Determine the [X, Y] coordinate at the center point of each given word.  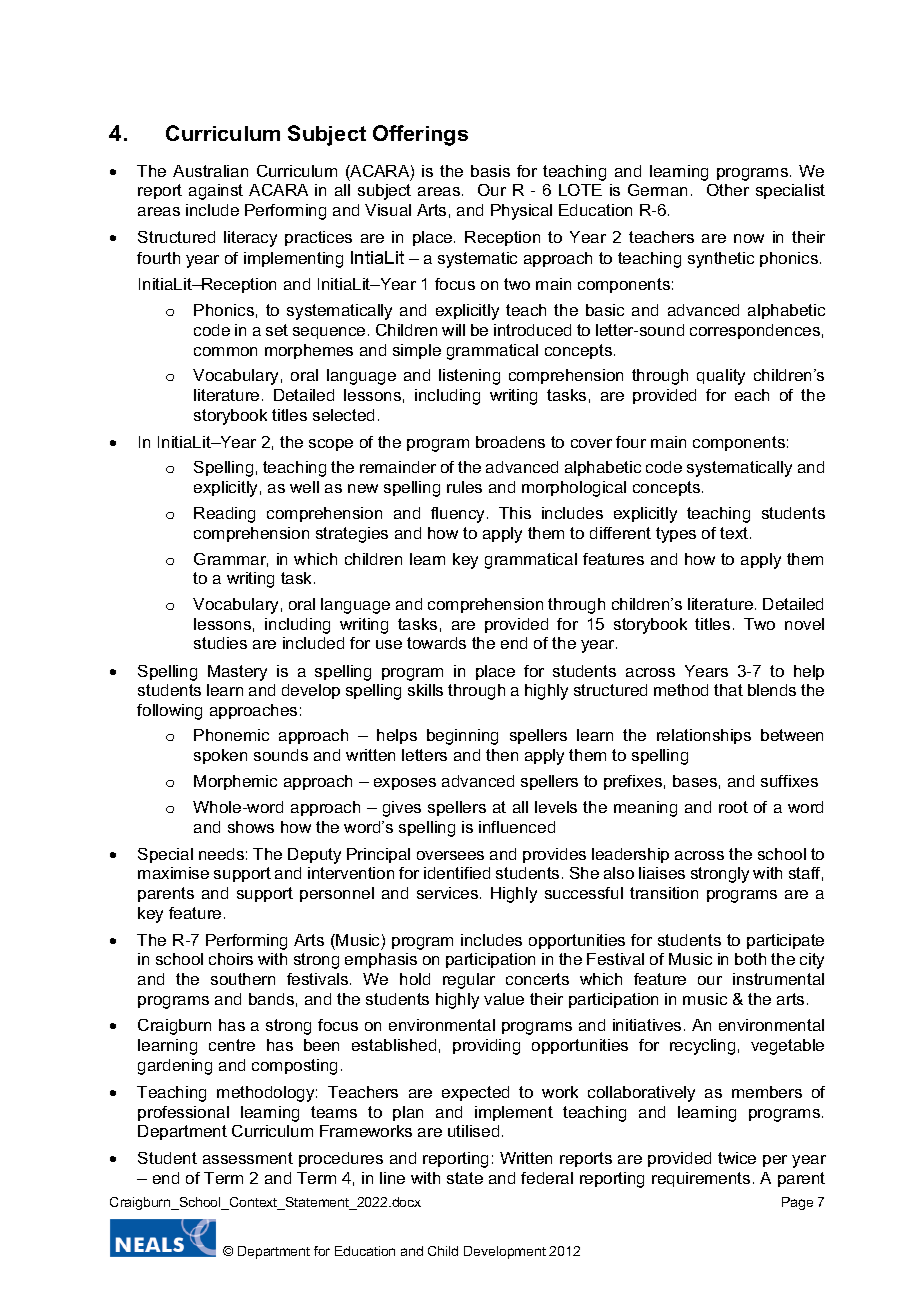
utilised [473, 1131]
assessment [248, 1158]
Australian [210, 171]
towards [436, 643]
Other [728, 190]
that [728, 690]
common [225, 351]
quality [721, 377]
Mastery [237, 673]
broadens [510, 442]
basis [490, 171]
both [750, 959]
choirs [231, 959]
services [449, 893]
